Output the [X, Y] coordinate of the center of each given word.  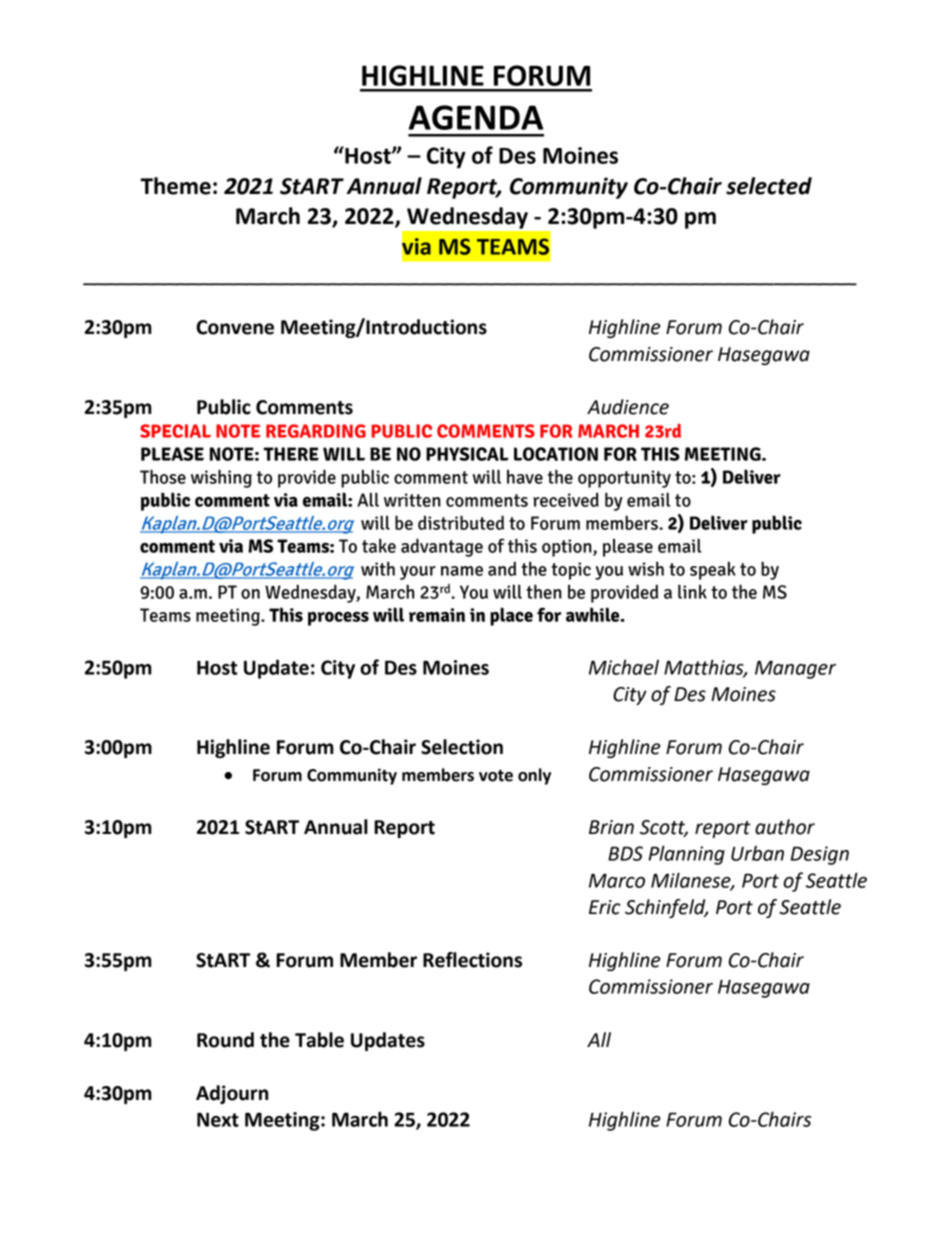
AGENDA [475, 117]
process [338, 619]
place [511, 616]
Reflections [472, 960]
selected [769, 186]
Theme [175, 186]
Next [218, 1119]
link [692, 591]
